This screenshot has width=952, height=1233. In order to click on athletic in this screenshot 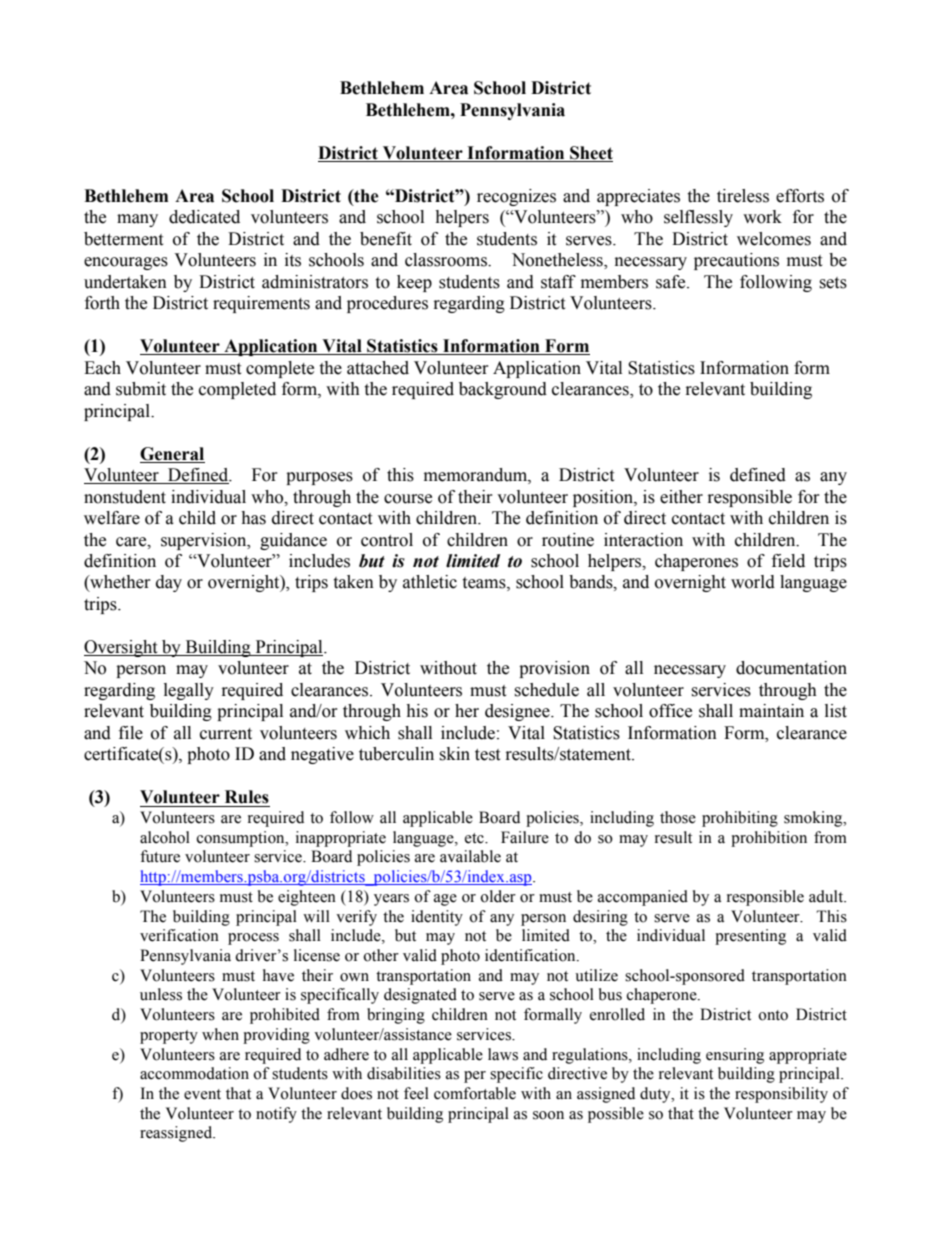, I will do `click(430, 582)`.
